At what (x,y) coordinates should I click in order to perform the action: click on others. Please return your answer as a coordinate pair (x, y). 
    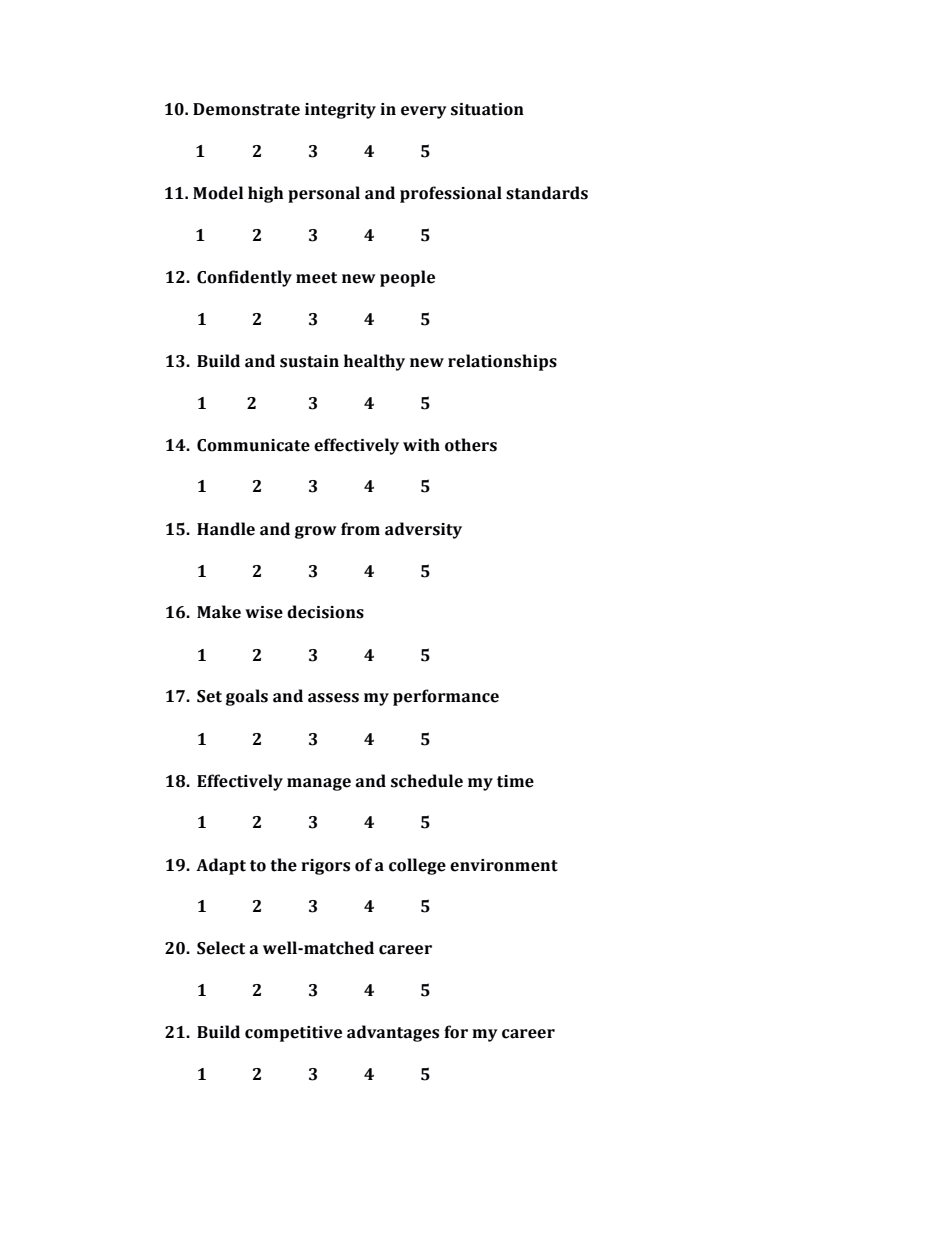
    Looking at the image, I should click on (471, 445).
